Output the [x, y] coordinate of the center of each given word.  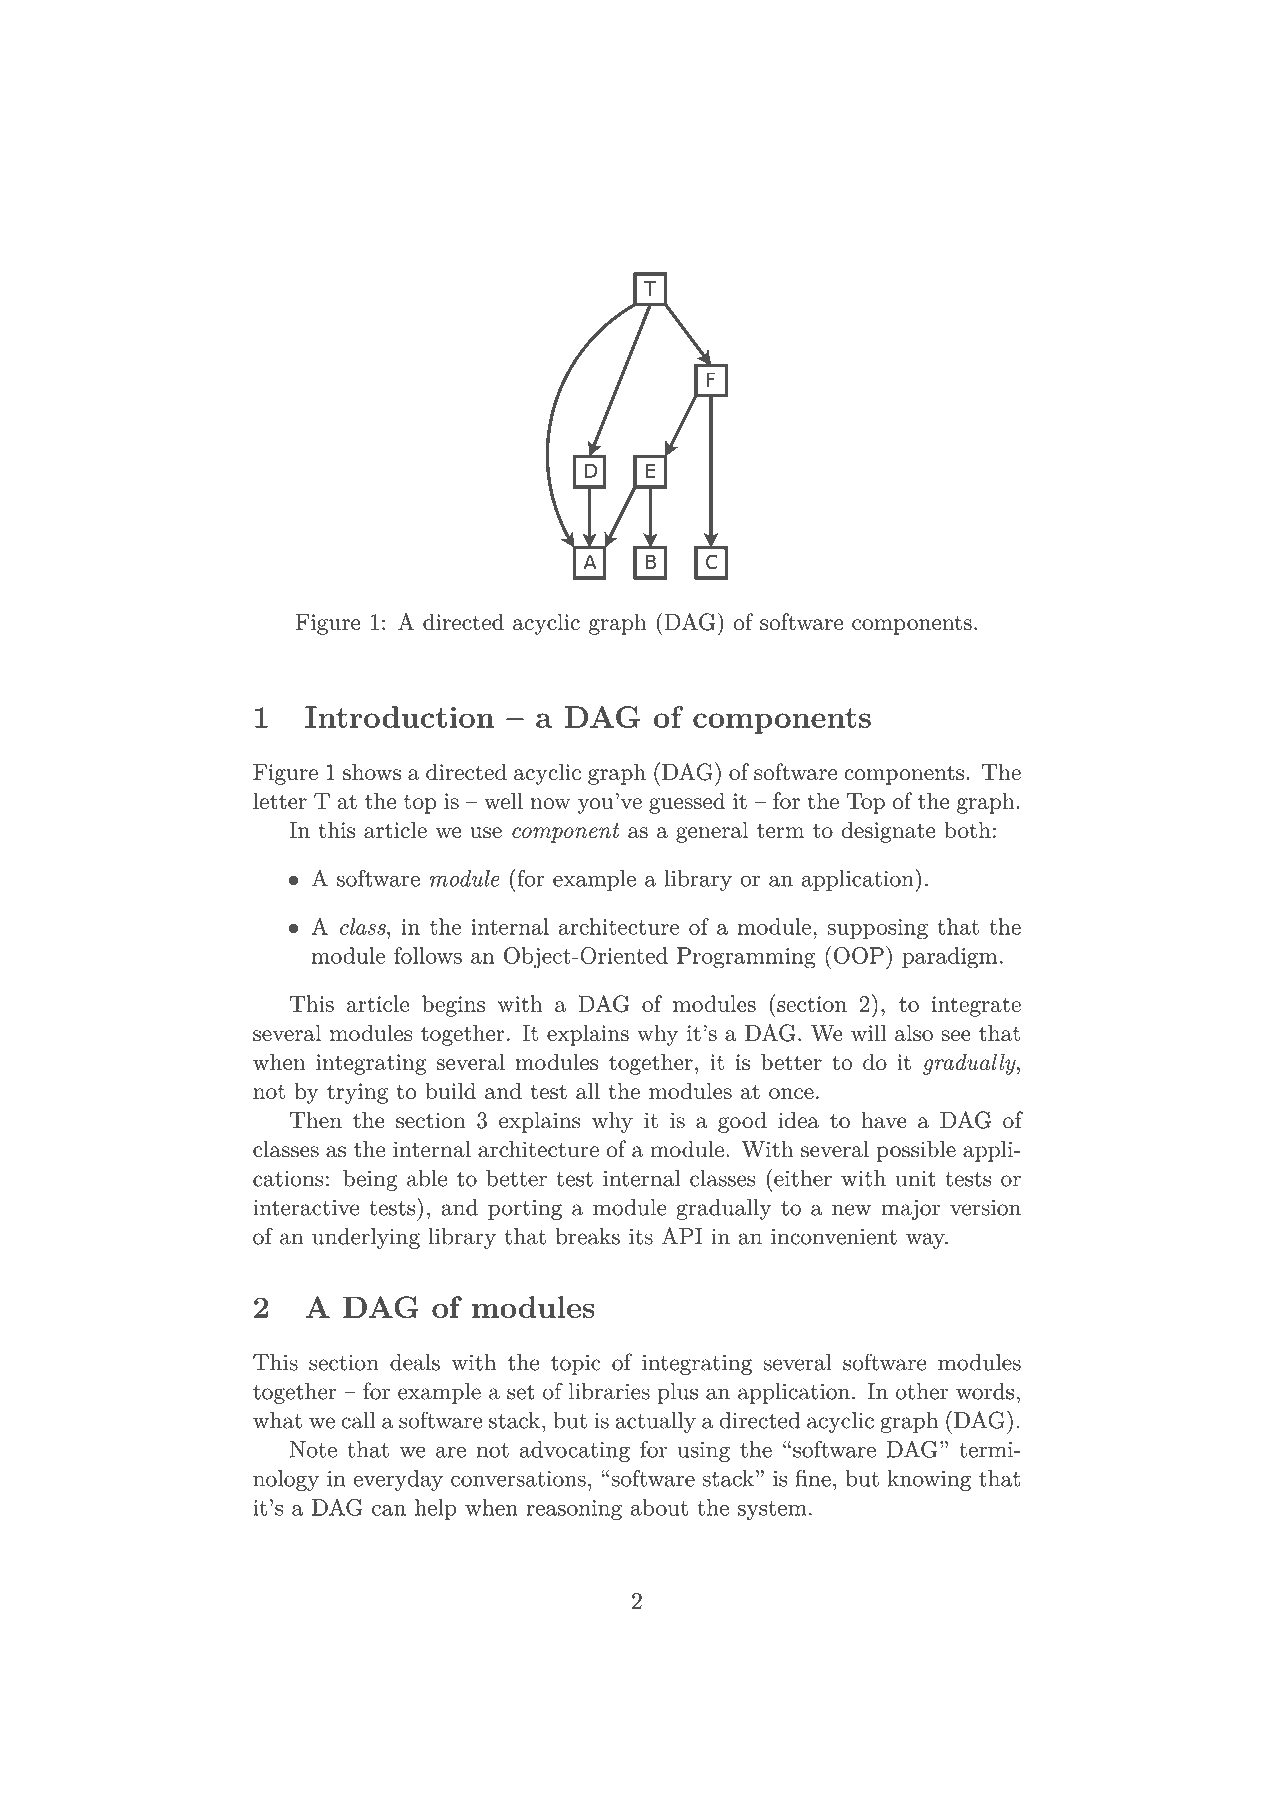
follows [428, 955]
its [641, 1236]
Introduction [399, 717]
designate [888, 832]
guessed [687, 803]
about [659, 1507]
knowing [929, 1480]
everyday [398, 1480]
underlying [366, 1238]
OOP [859, 955]
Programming [746, 958]
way [926, 1241]
